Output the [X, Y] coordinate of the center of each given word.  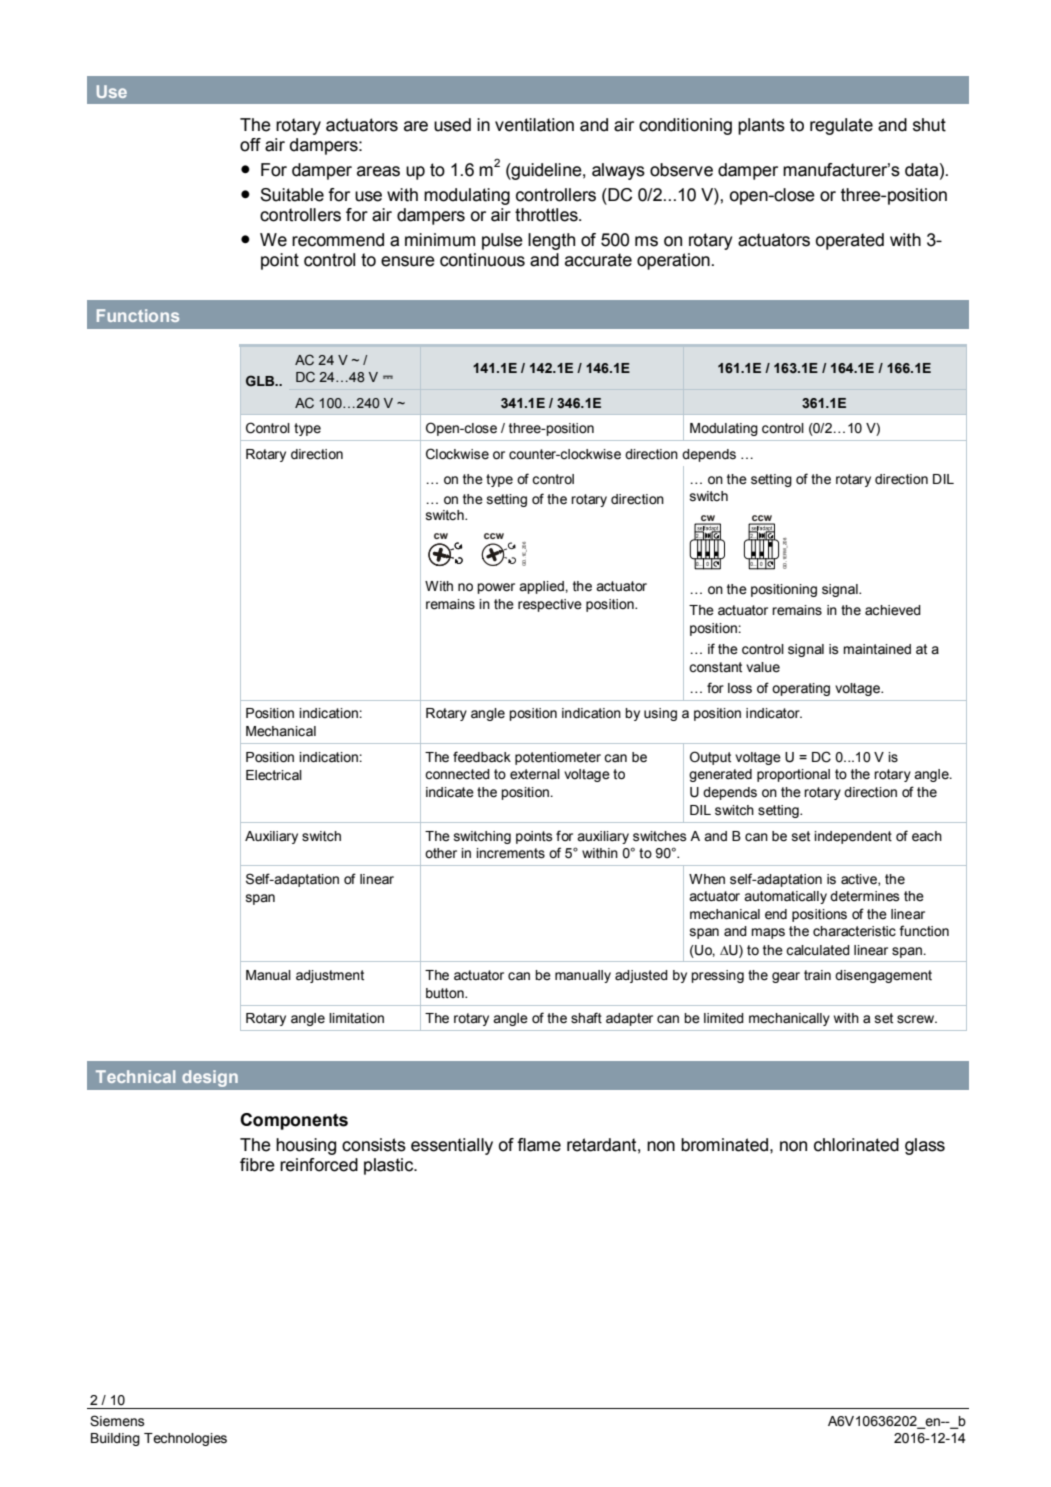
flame [539, 1145]
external [535, 774]
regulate [841, 126]
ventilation [534, 125]
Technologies [185, 1439]
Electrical [274, 775]
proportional [793, 775]
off [250, 145]
